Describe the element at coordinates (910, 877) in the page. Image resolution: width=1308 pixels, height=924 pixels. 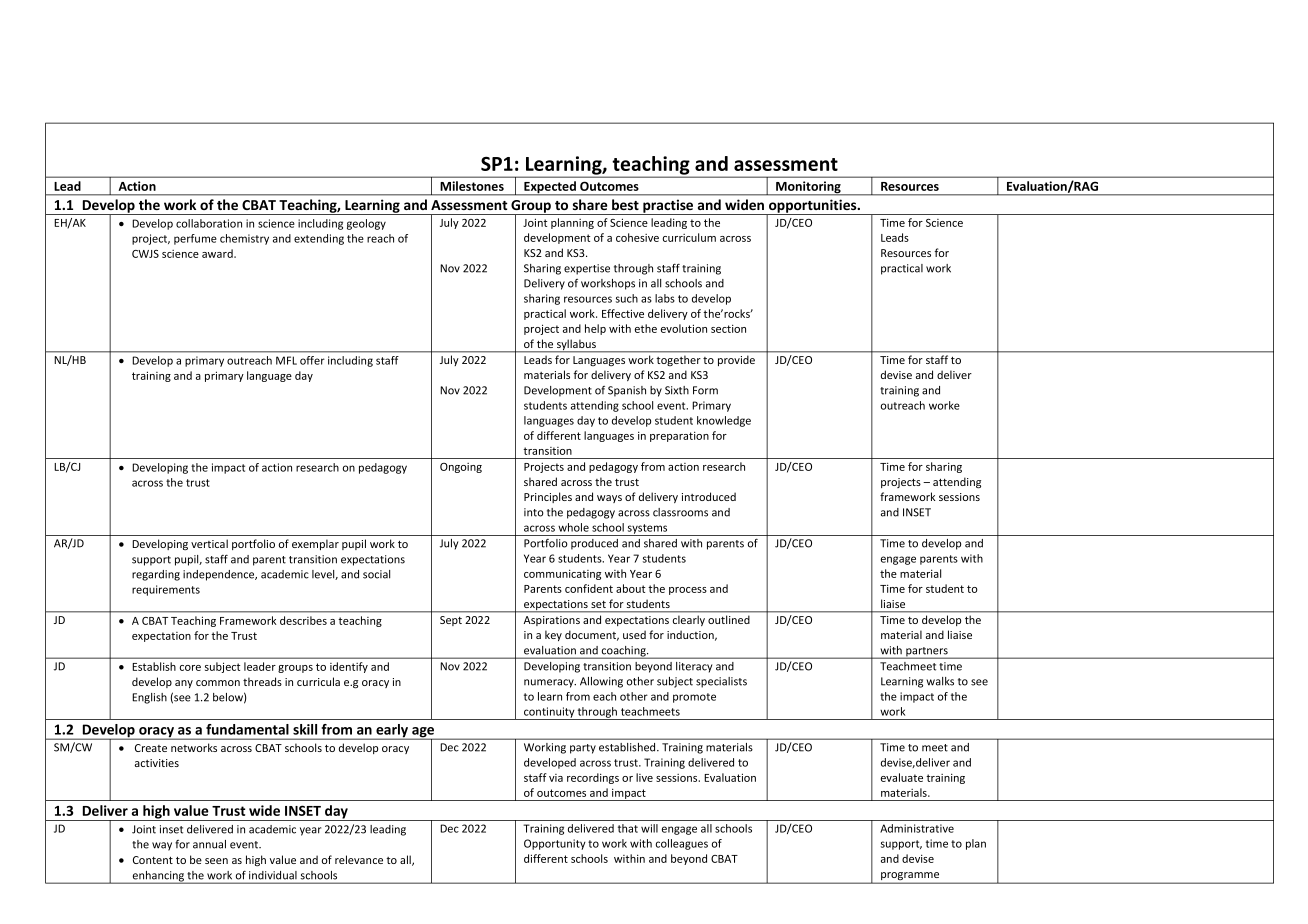
I see `programme` at that location.
